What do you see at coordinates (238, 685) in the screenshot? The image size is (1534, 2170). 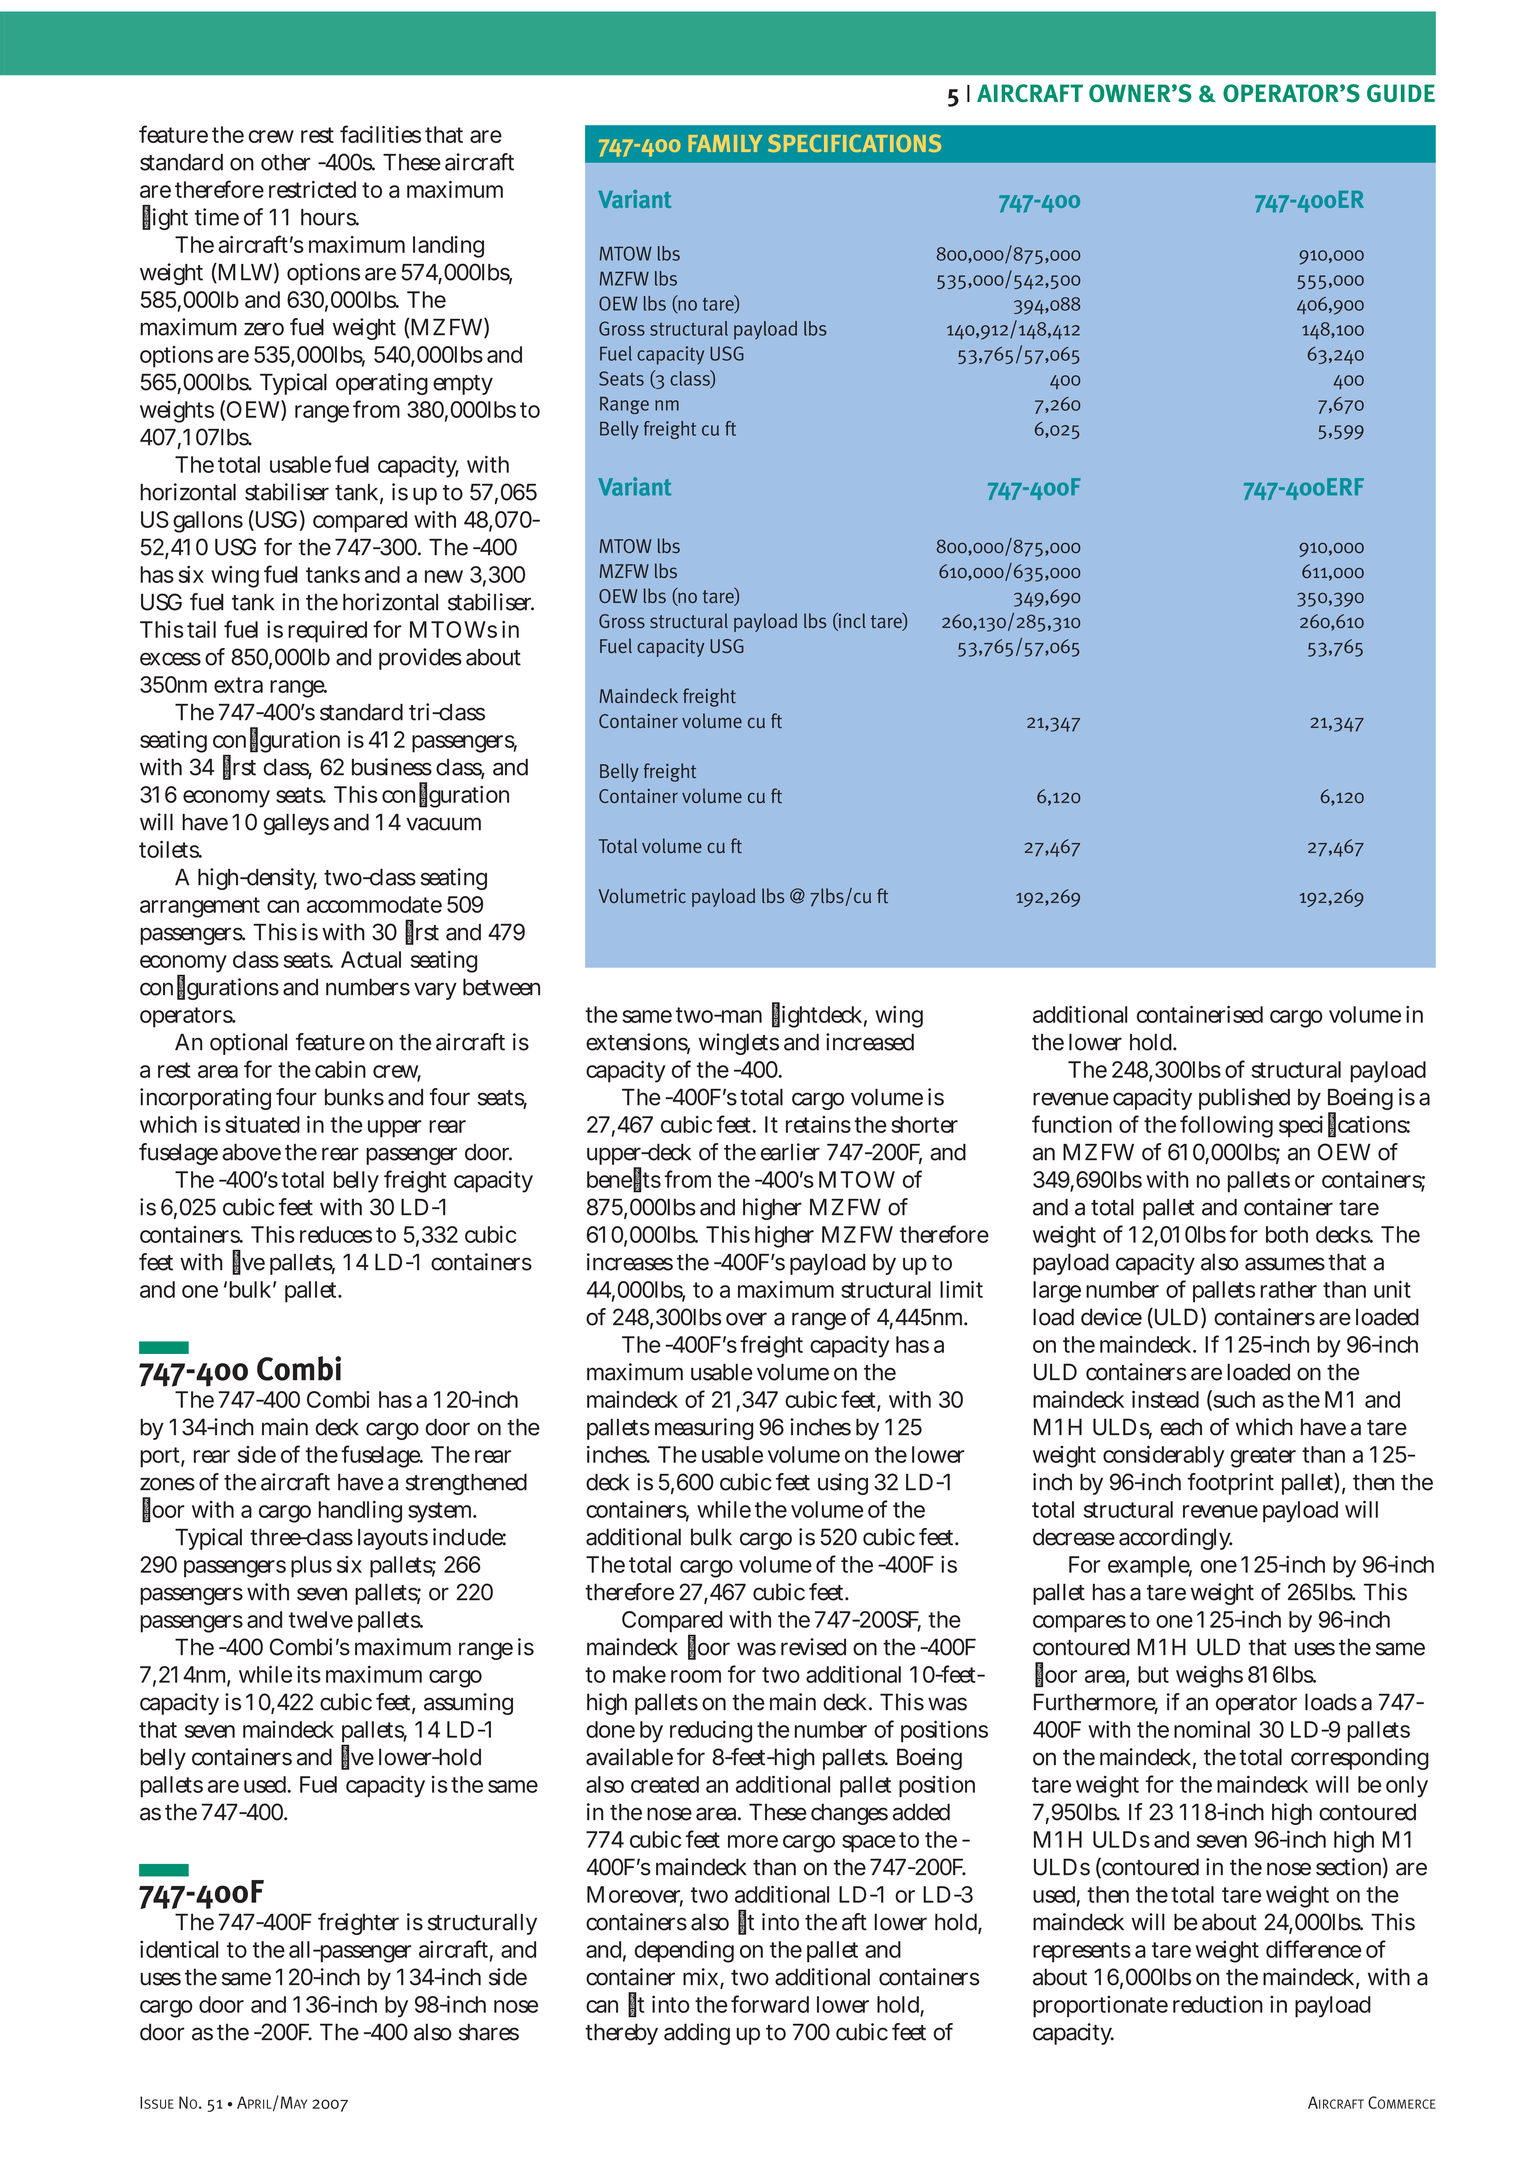 I see `extra` at bounding box center [238, 685].
